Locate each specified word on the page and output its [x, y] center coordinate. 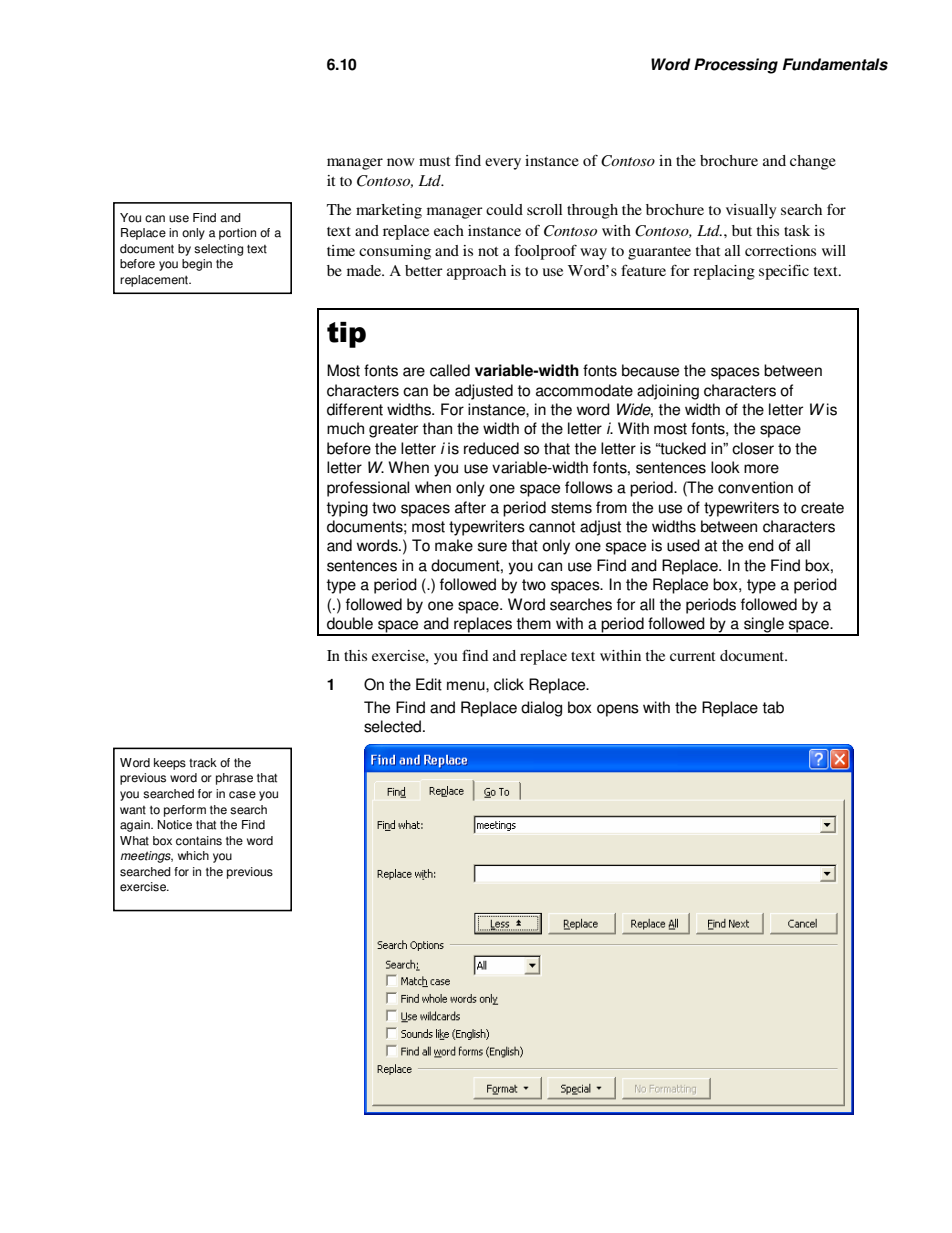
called [450, 370]
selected [394, 726]
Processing [736, 66]
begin [197, 265]
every [503, 164]
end [761, 545]
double [350, 623]
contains [199, 841]
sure [492, 547]
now [400, 162]
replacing [724, 272]
